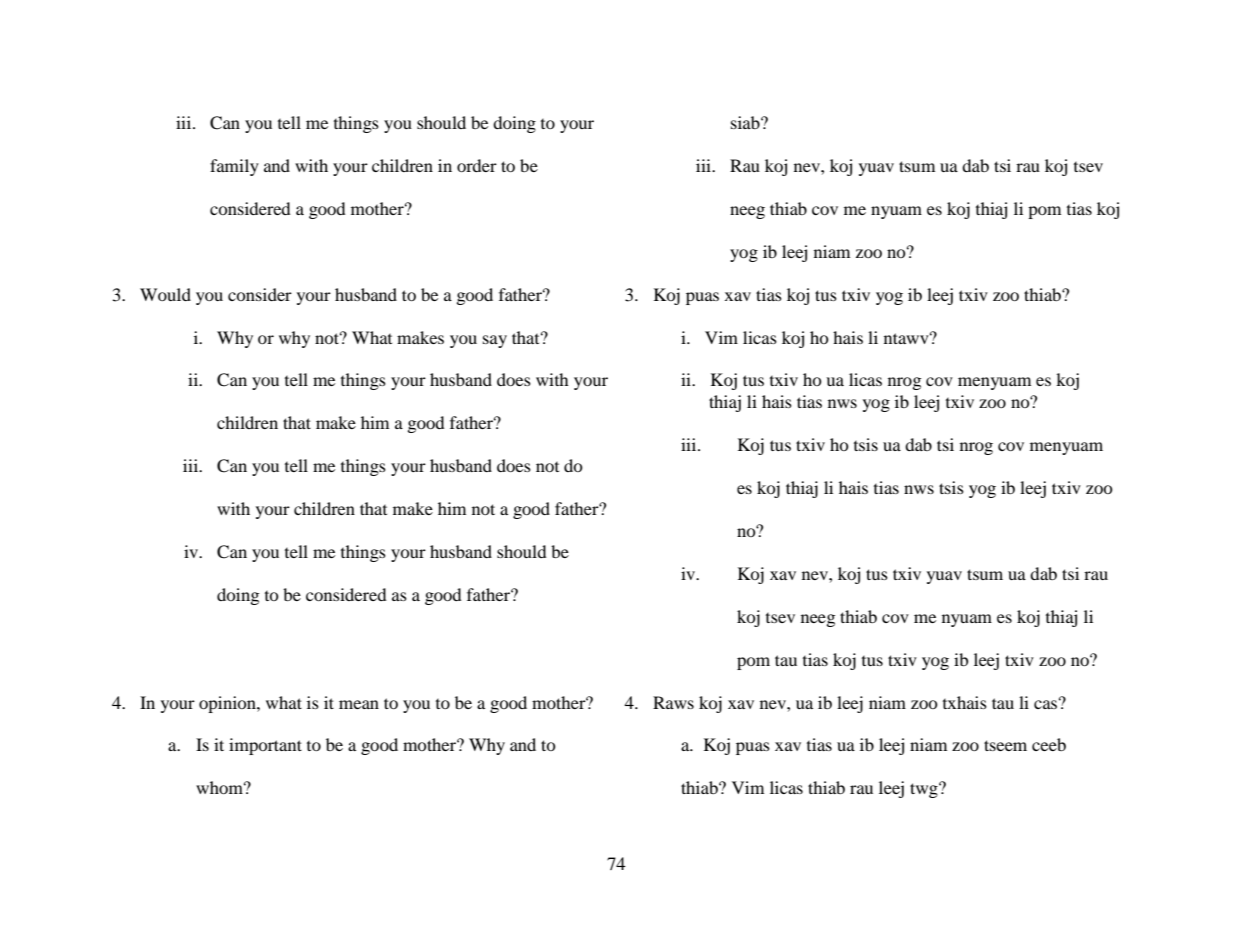 The height and width of the screenshot is (952, 1233). I want to click on say, so click(495, 341).
